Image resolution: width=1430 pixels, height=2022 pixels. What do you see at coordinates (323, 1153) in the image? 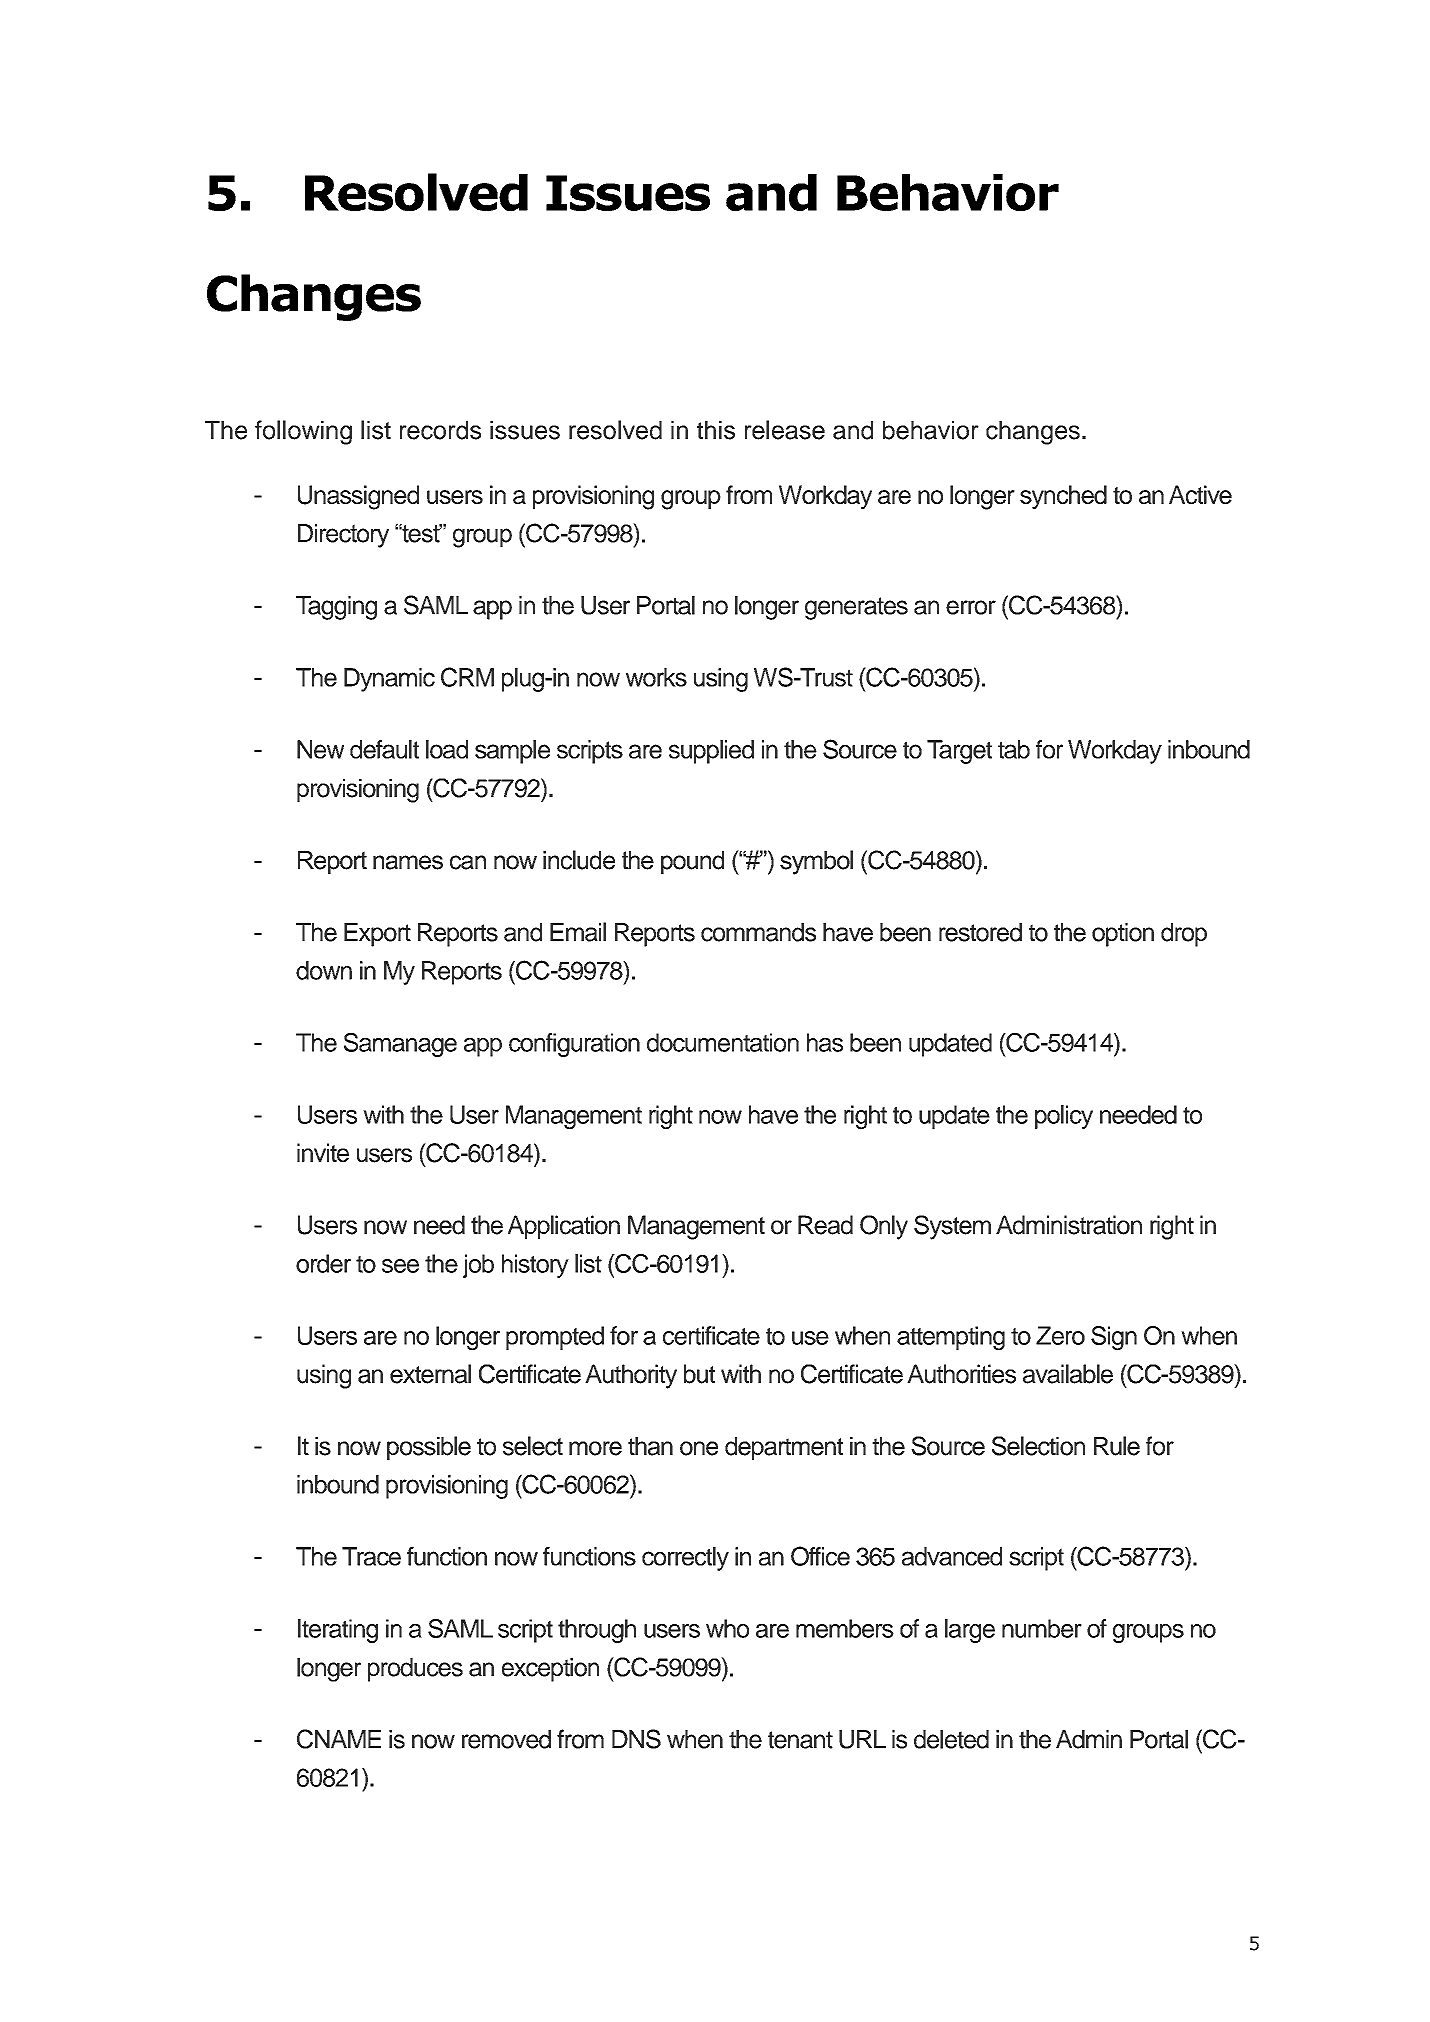
I see `invite` at bounding box center [323, 1153].
